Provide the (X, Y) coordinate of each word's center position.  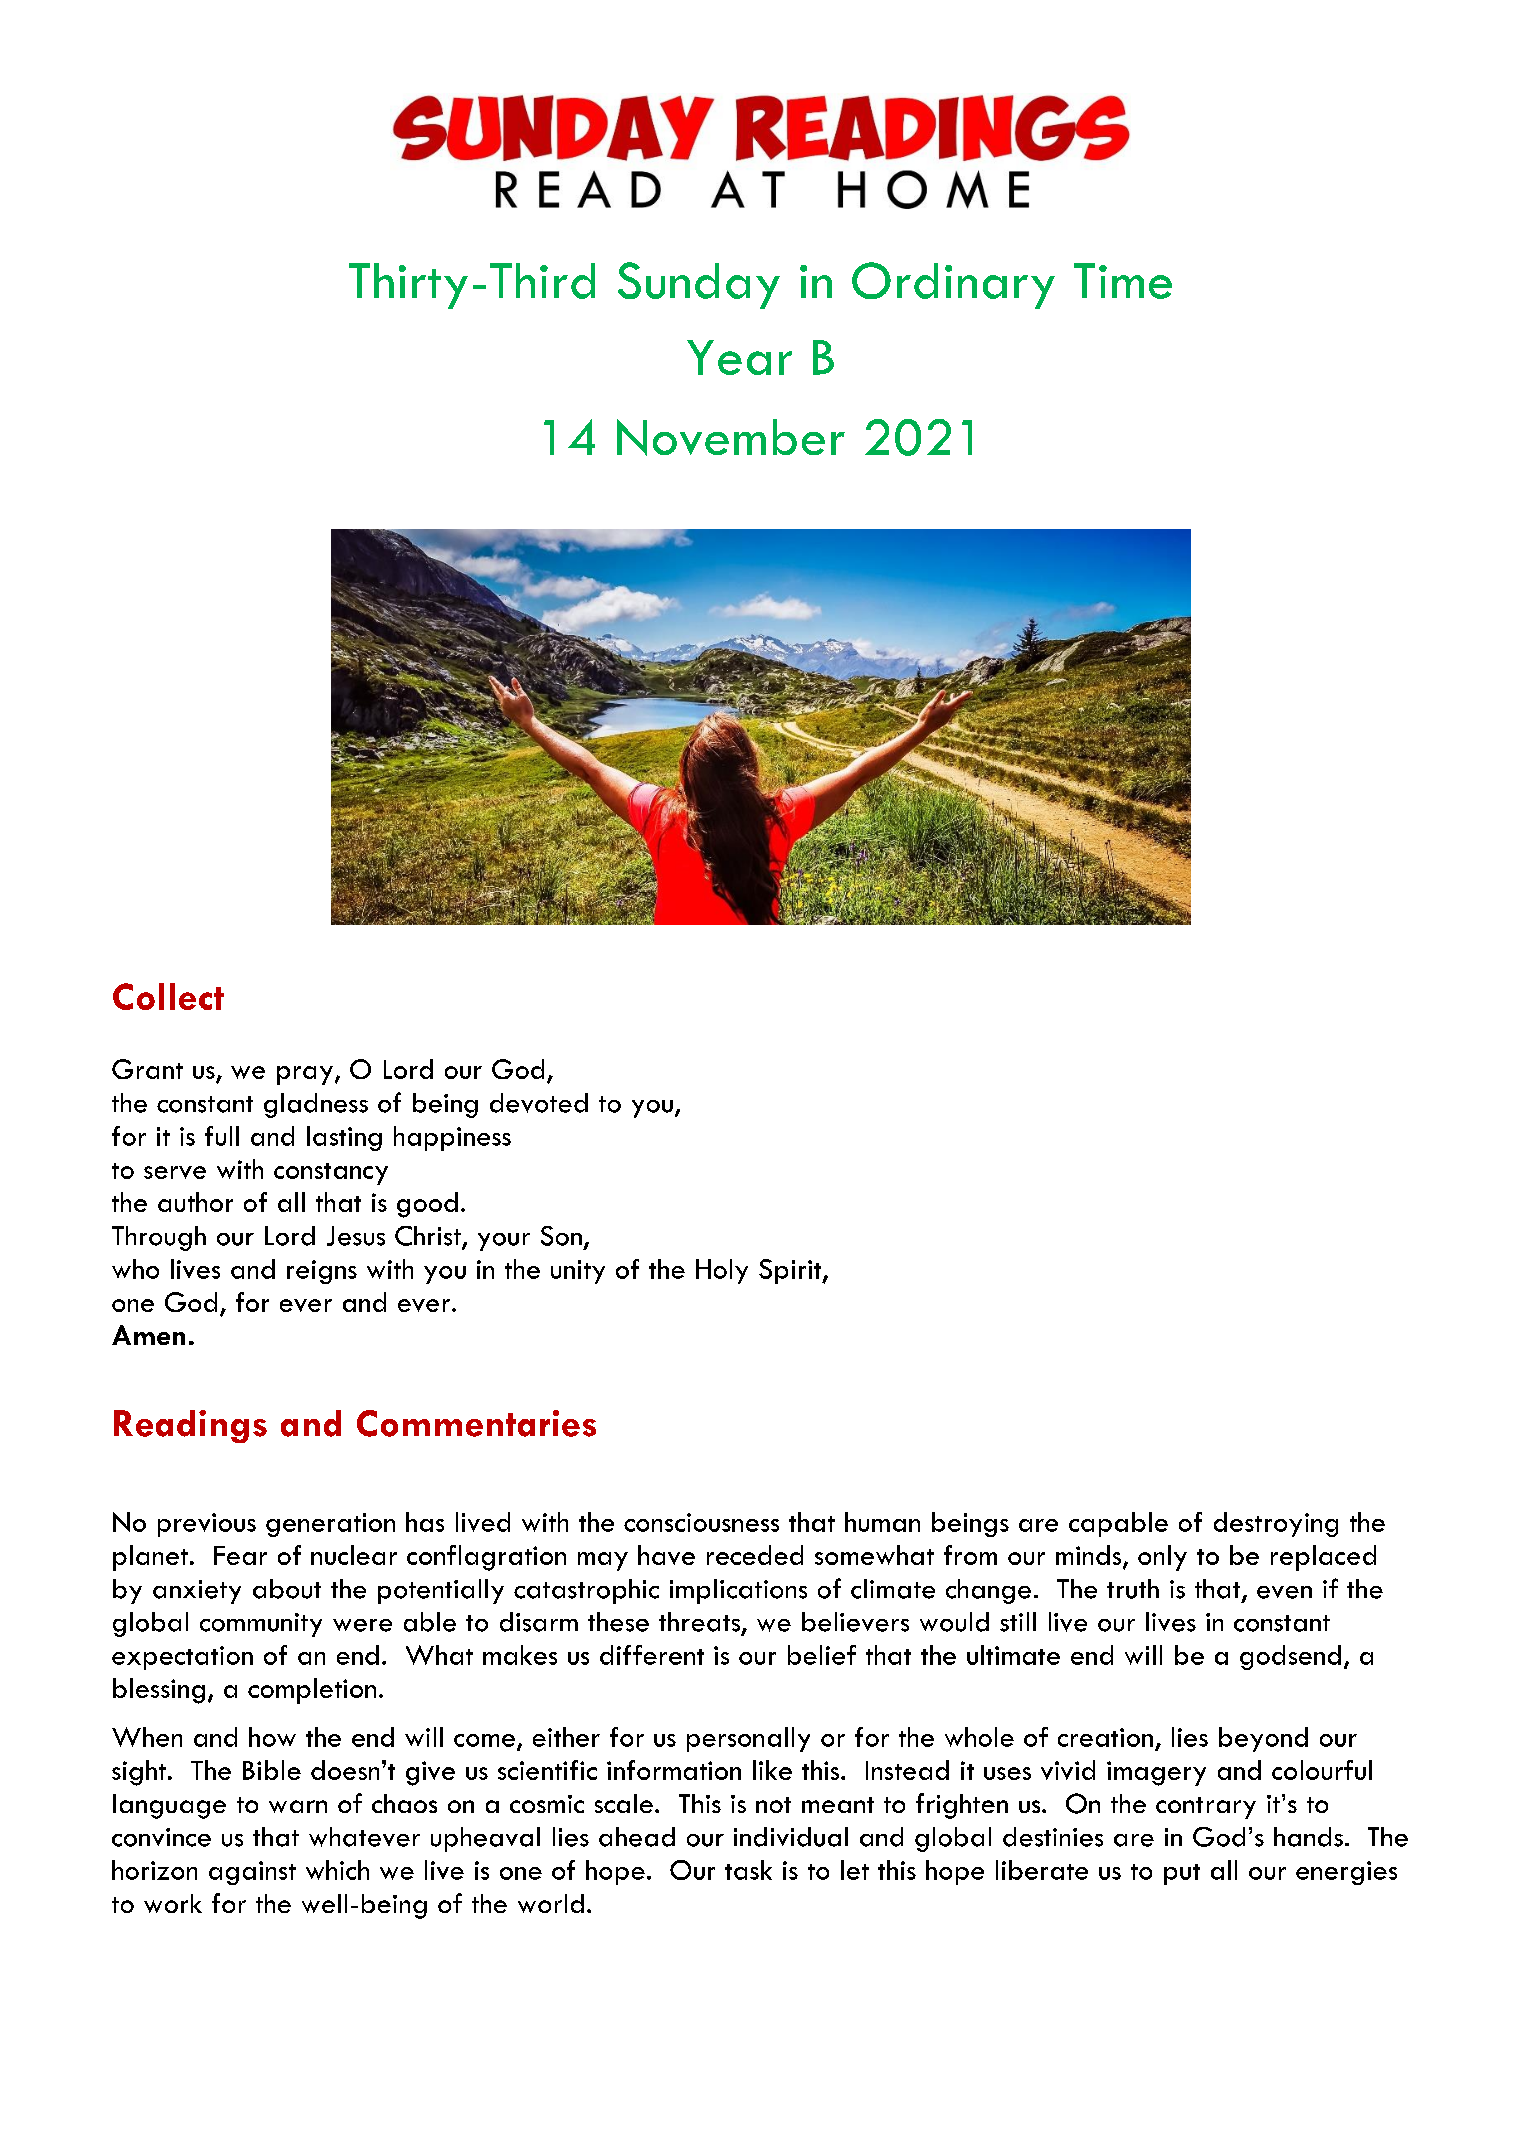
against (252, 1873)
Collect (168, 996)
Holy (722, 1271)
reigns (322, 1272)
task (748, 1870)
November (731, 437)
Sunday (699, 285)
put (1182, 1874)
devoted (539, 1103)
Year (739, 357)
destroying (1276, 1524)
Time (1123, 281)
